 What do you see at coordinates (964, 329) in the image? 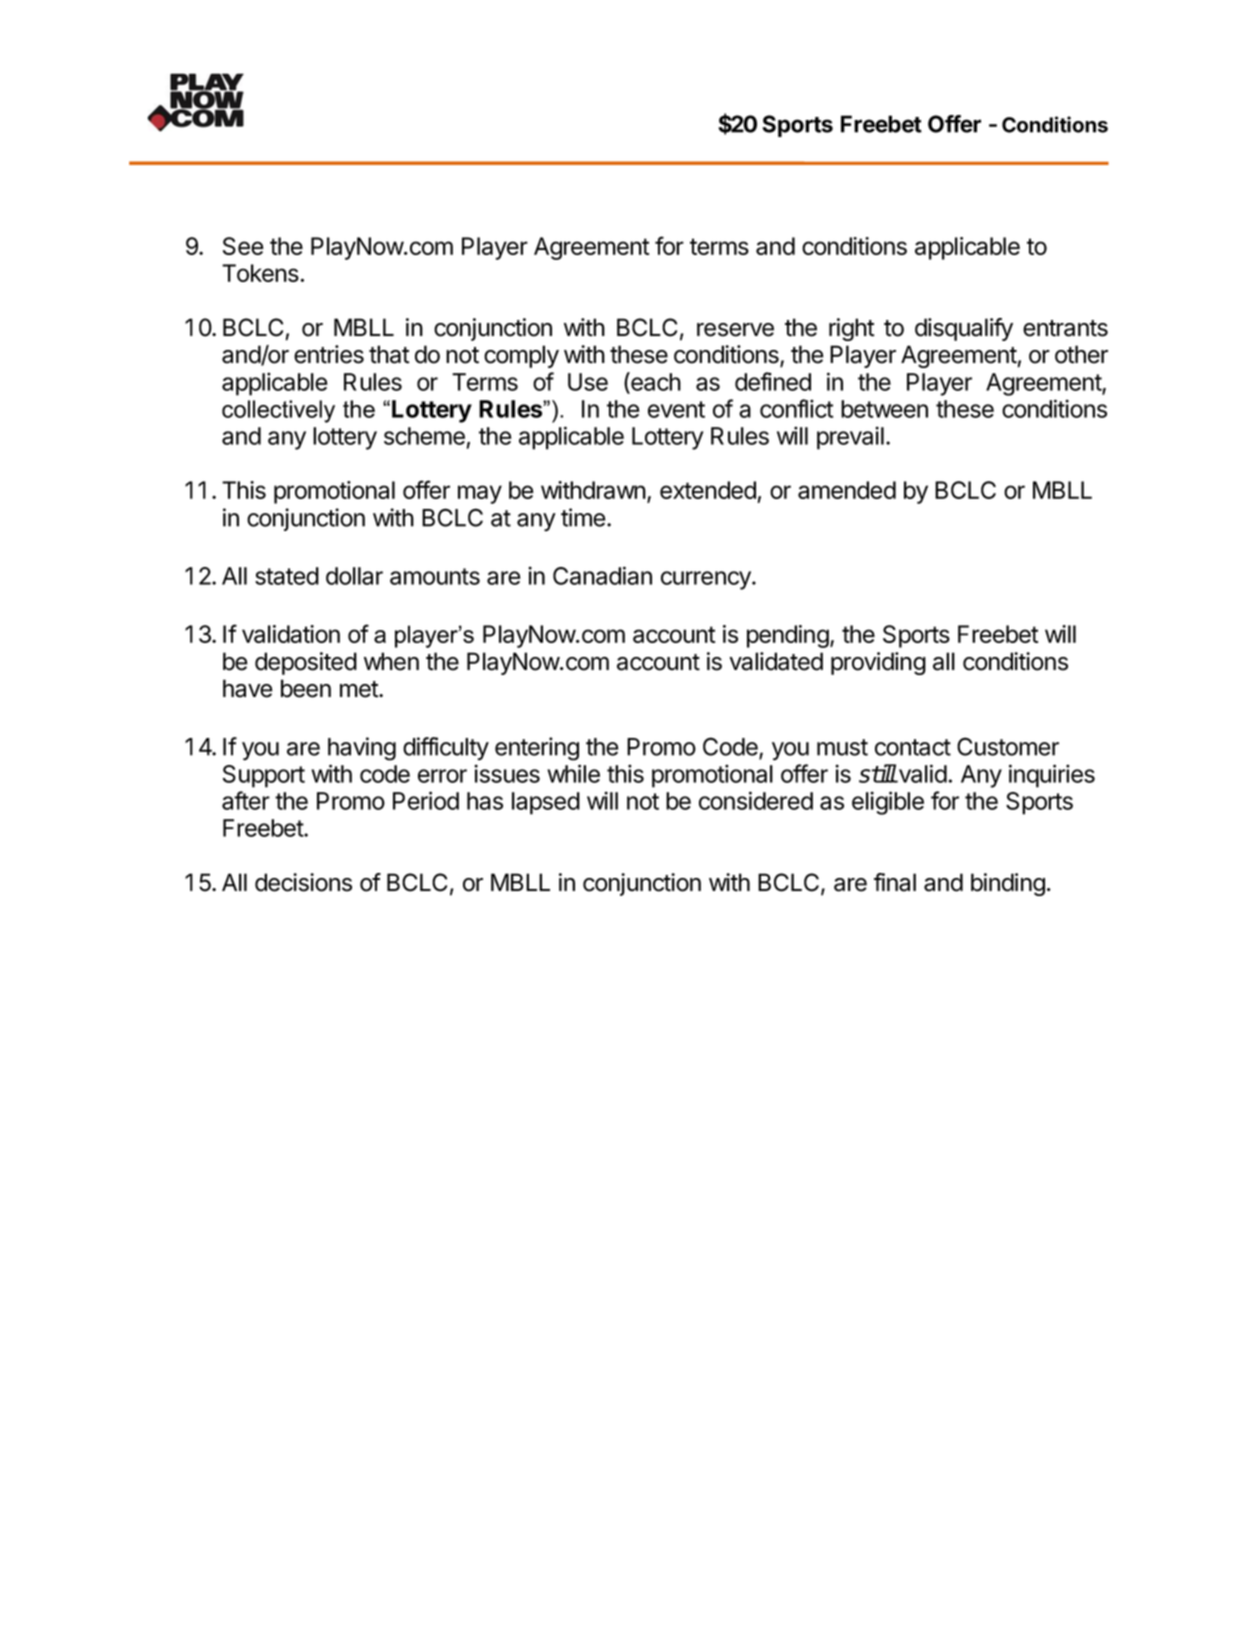
I see `disqualify` at bounding box center [964, 329].
